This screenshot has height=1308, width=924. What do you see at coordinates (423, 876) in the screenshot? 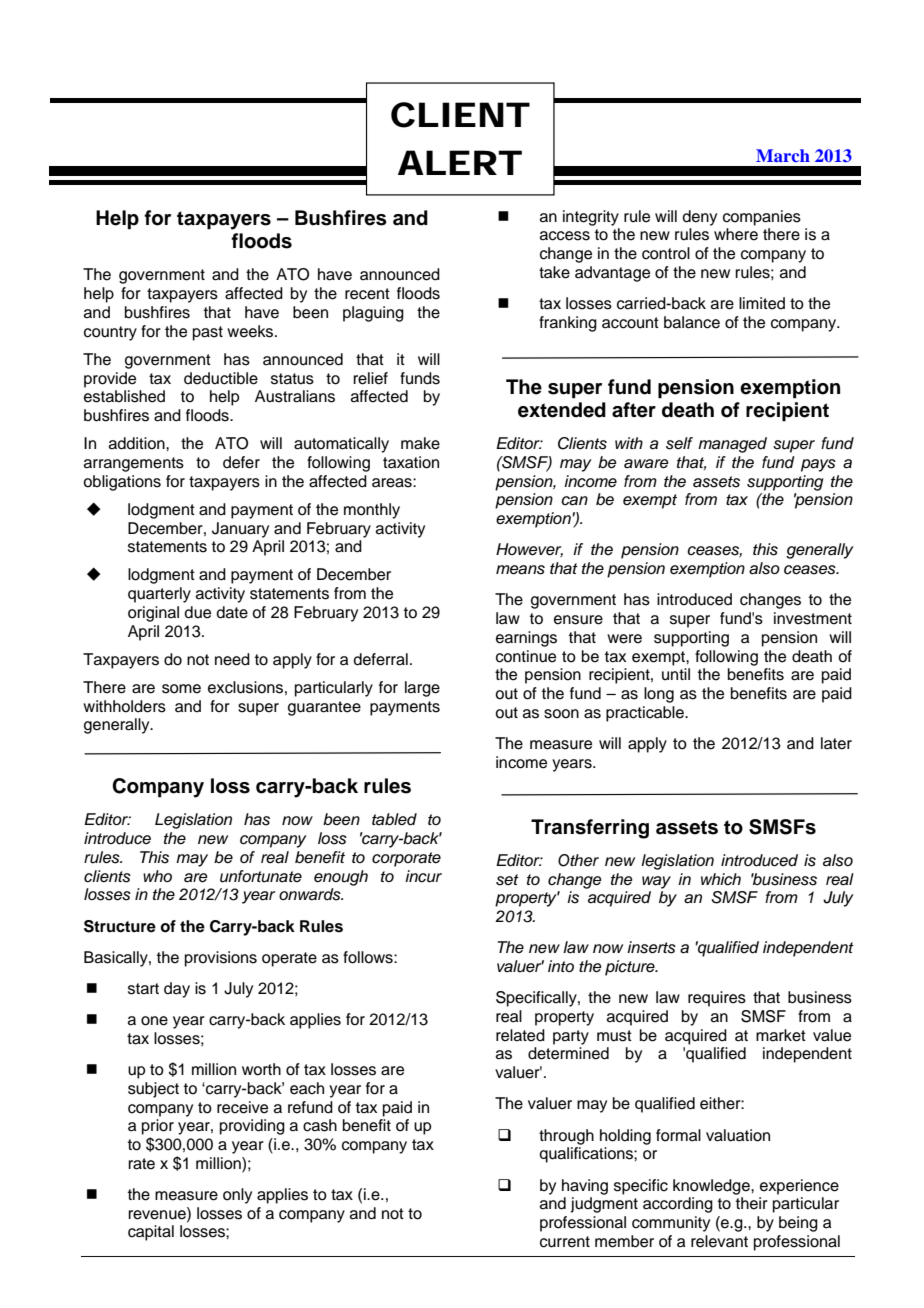
I see `incur` at bounding box center [423, 876].
